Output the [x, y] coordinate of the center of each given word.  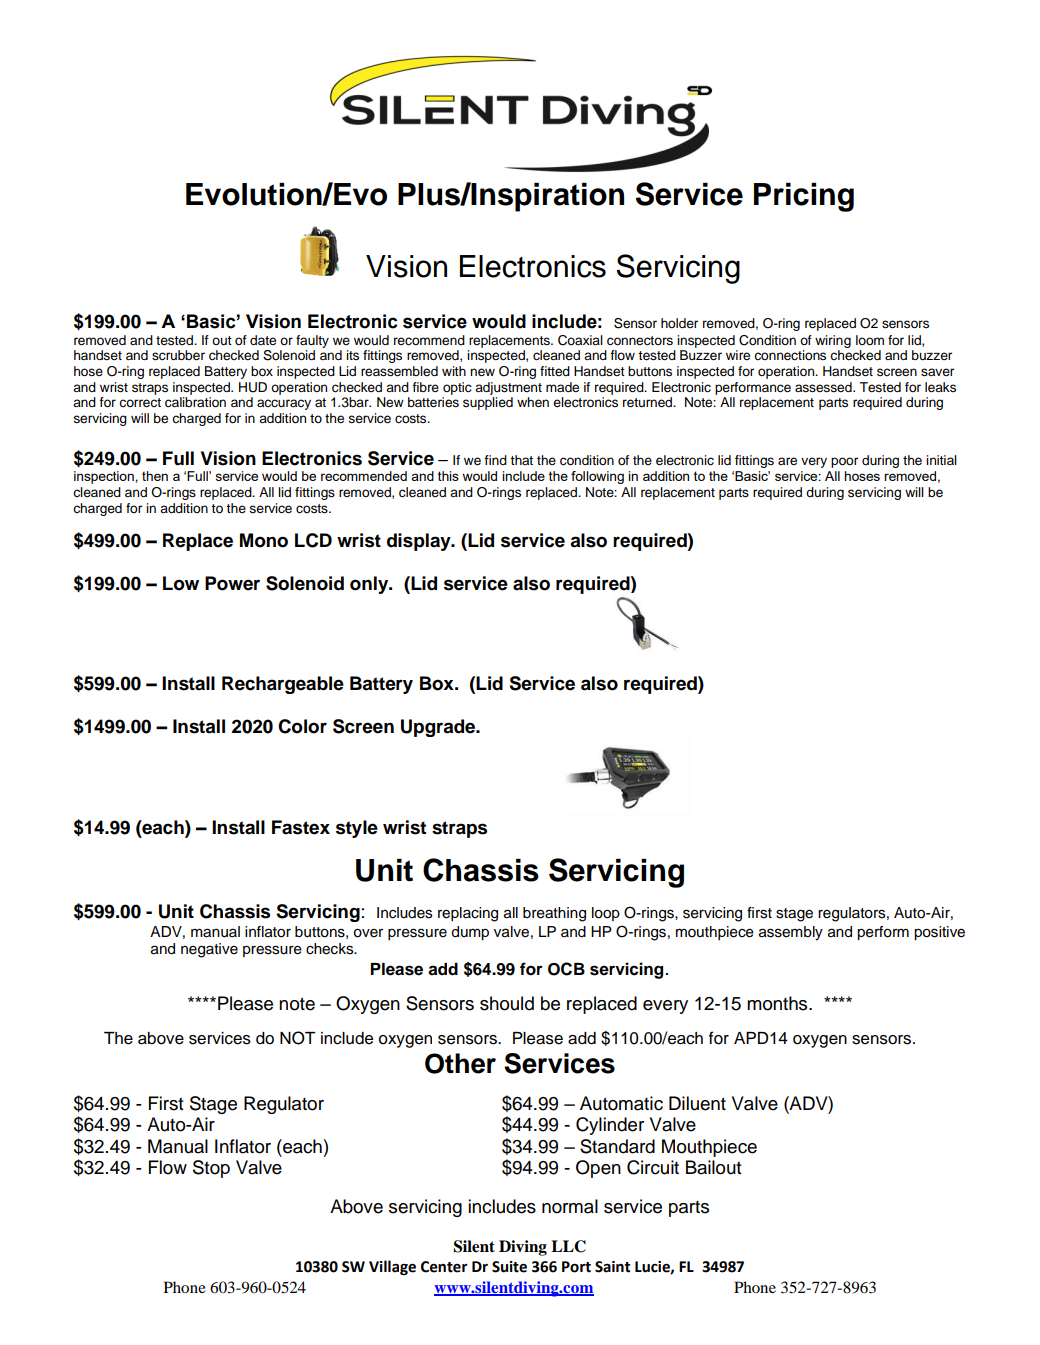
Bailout [714, 1167]
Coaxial [580, 340]
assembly [791, 933]
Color [302, 726]
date [263, 340]
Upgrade [439, 728]
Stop [211, 1169]
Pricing [804, 197]
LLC [568, 1246]
